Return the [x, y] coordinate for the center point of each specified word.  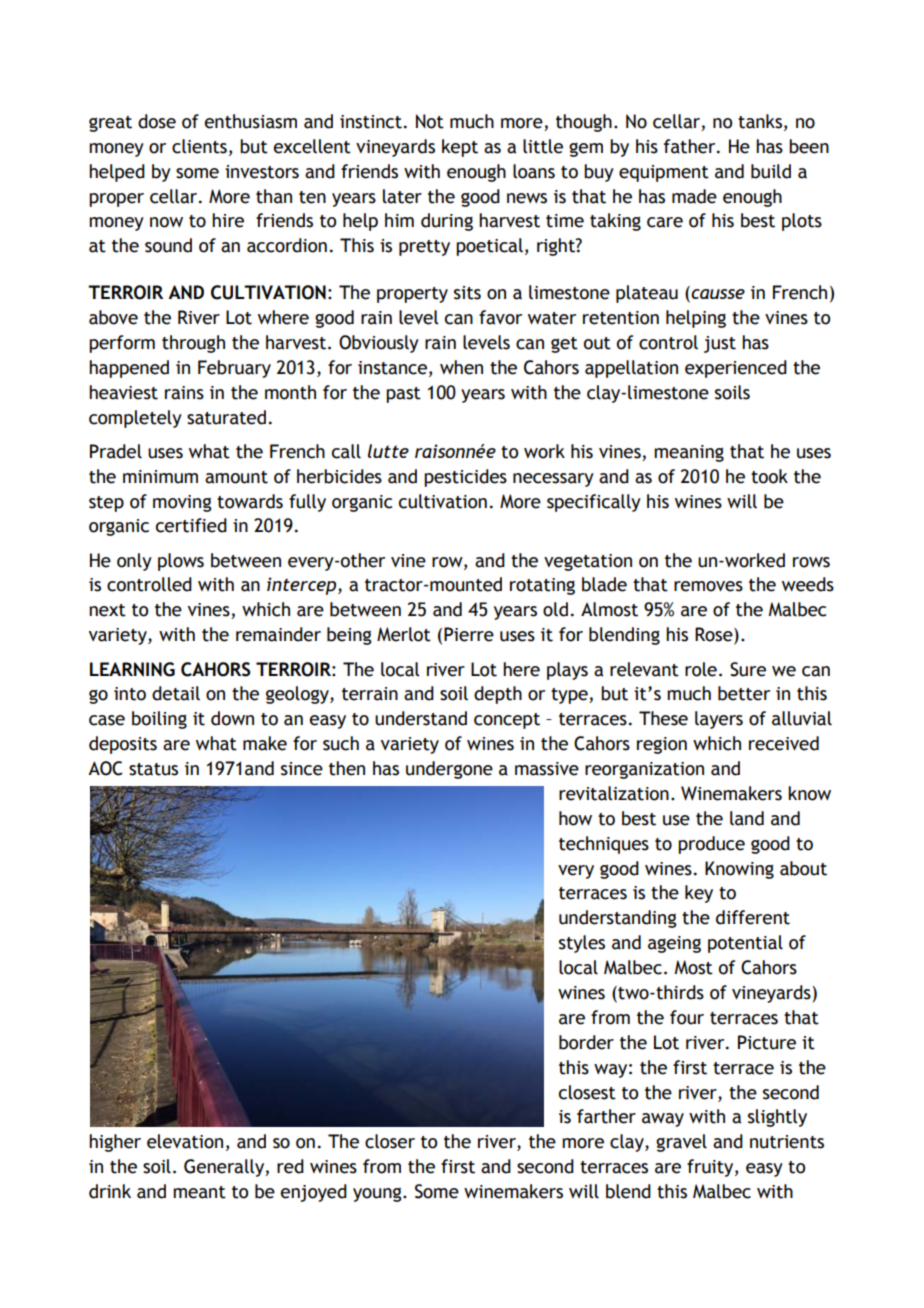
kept [460, 148]
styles [582, 944]
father [691, 146]
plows [181, 562]
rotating [542, 586]
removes [708, 586]
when [461, 367]
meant [199, 1192]
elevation [185, 1141]
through [193, 344]
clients [199, 146]
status [153, 769]
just [720, 344]
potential [745, 944]
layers [719, 720]
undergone [449, 770]
